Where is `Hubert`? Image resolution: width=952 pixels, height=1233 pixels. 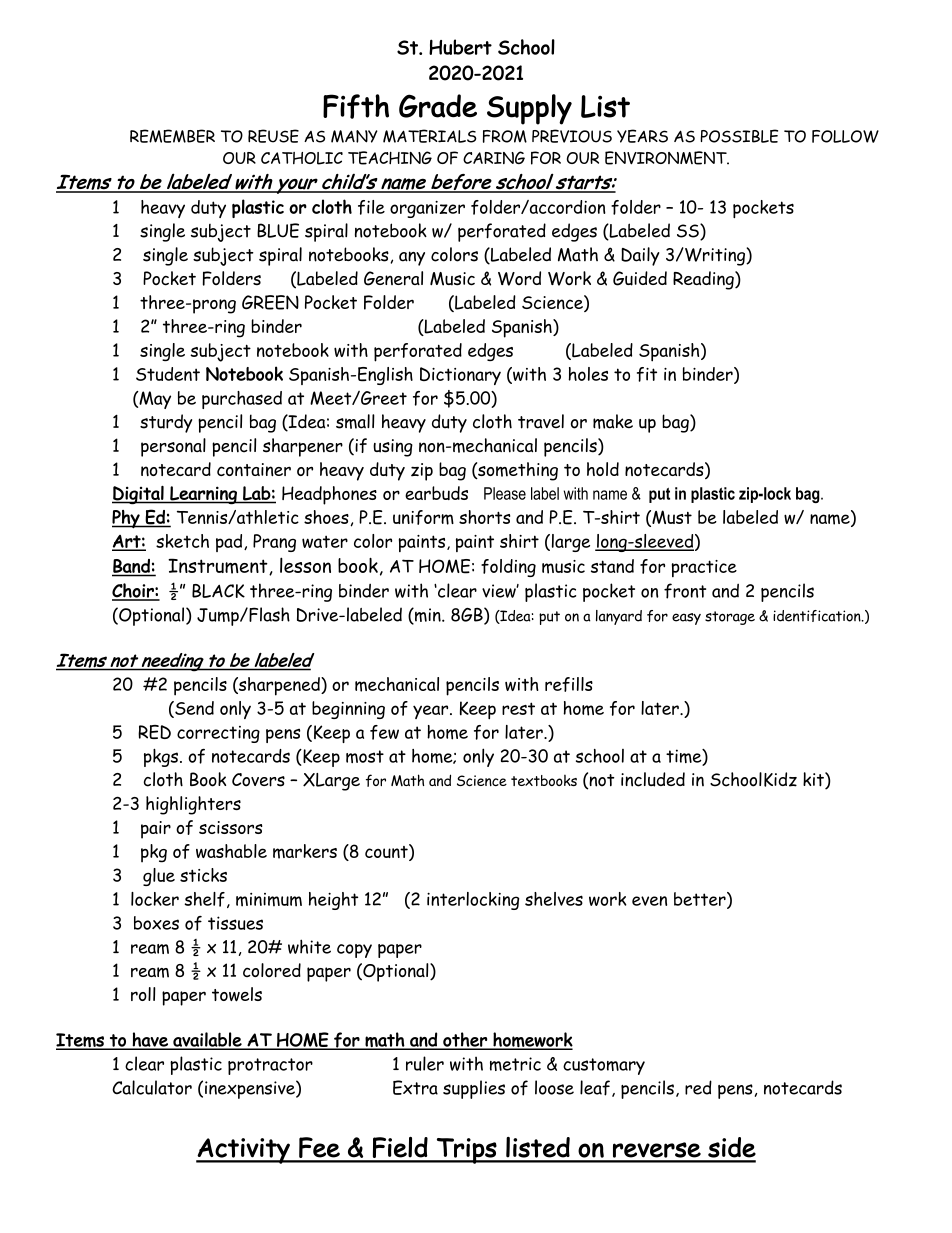
Hubert is located at coordinates (460, 47).
